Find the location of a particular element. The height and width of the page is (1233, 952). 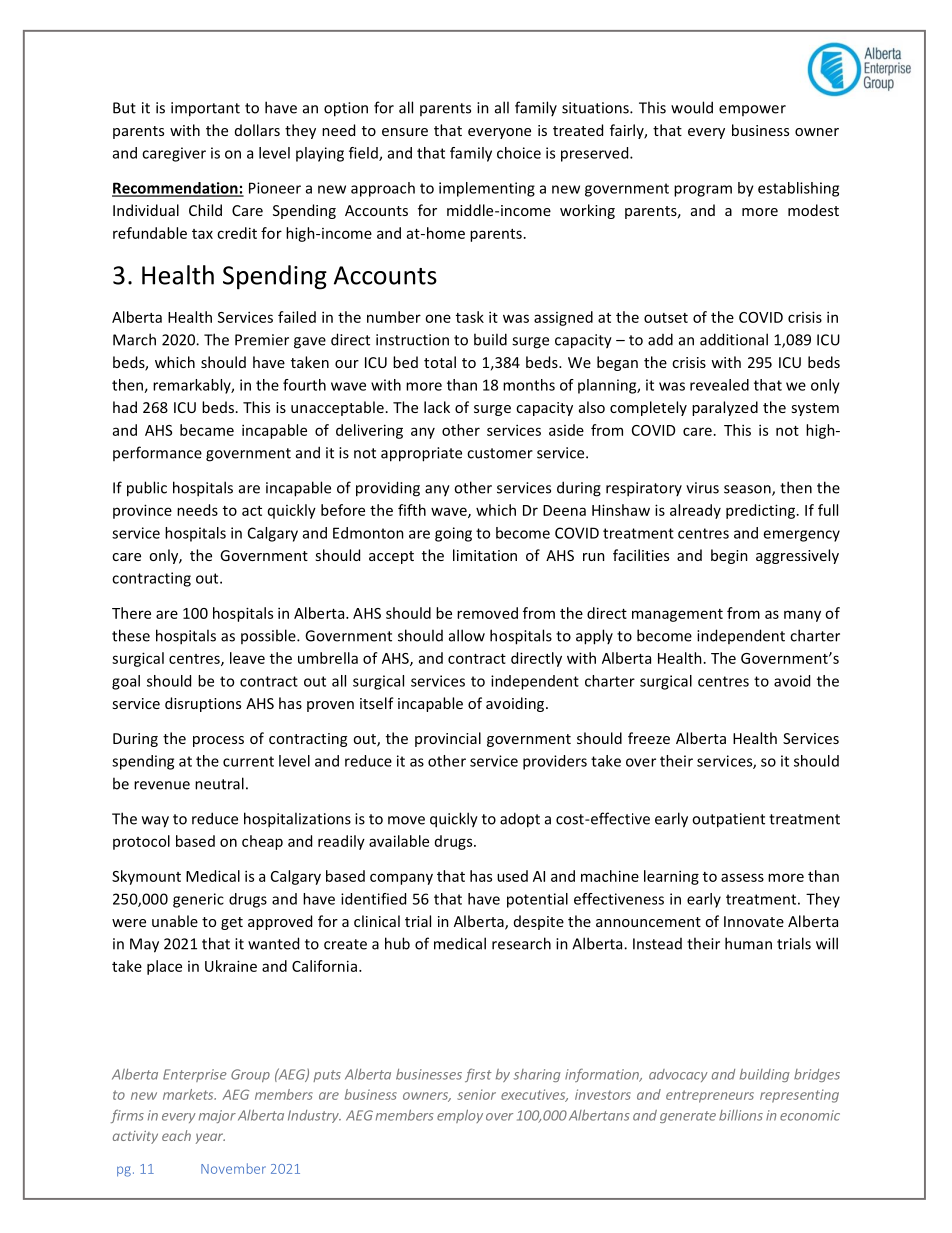

many is located at coordinates (802, 616).
